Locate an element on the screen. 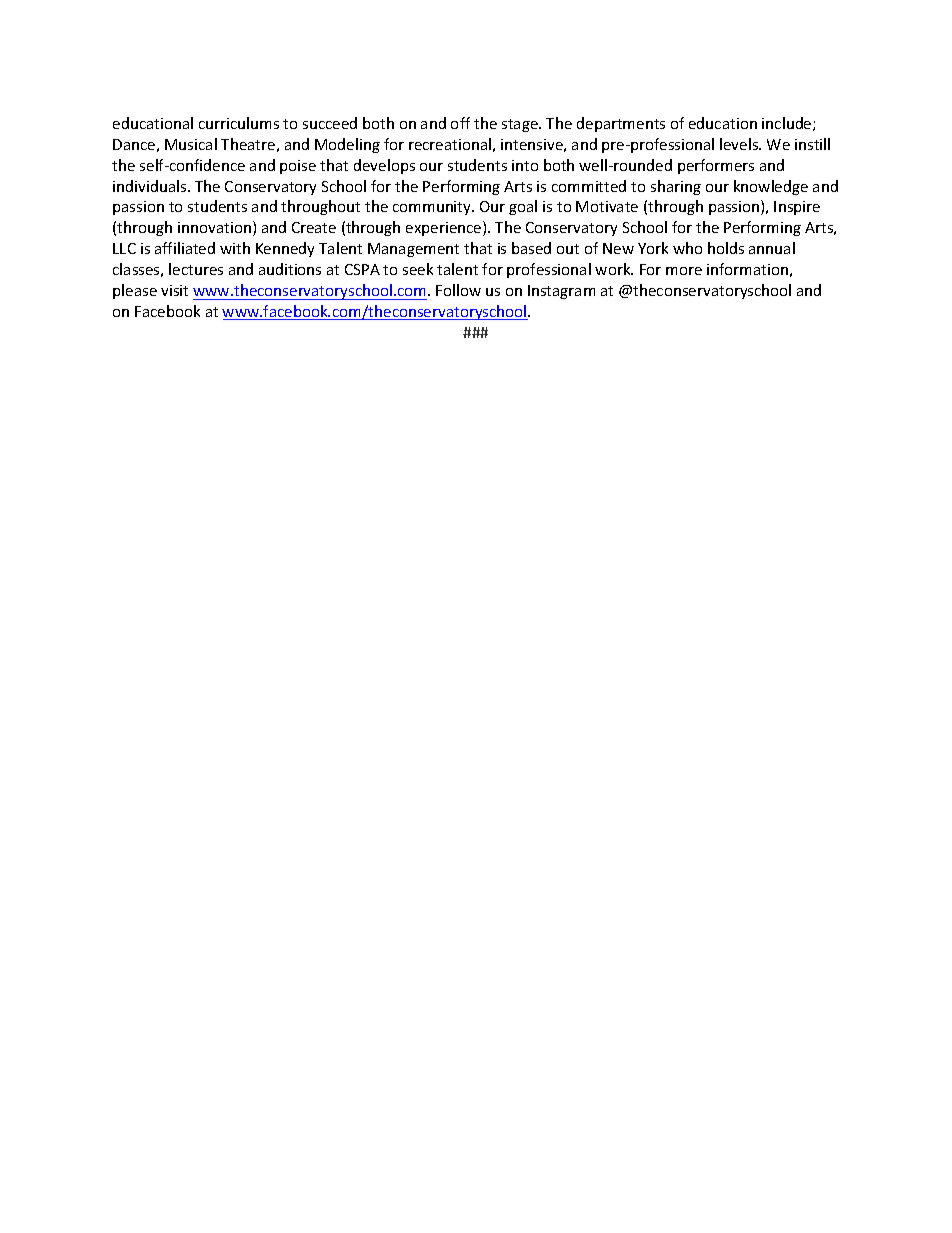 The image size is (952, 1233). Management is located at coordinates (413, 250).
